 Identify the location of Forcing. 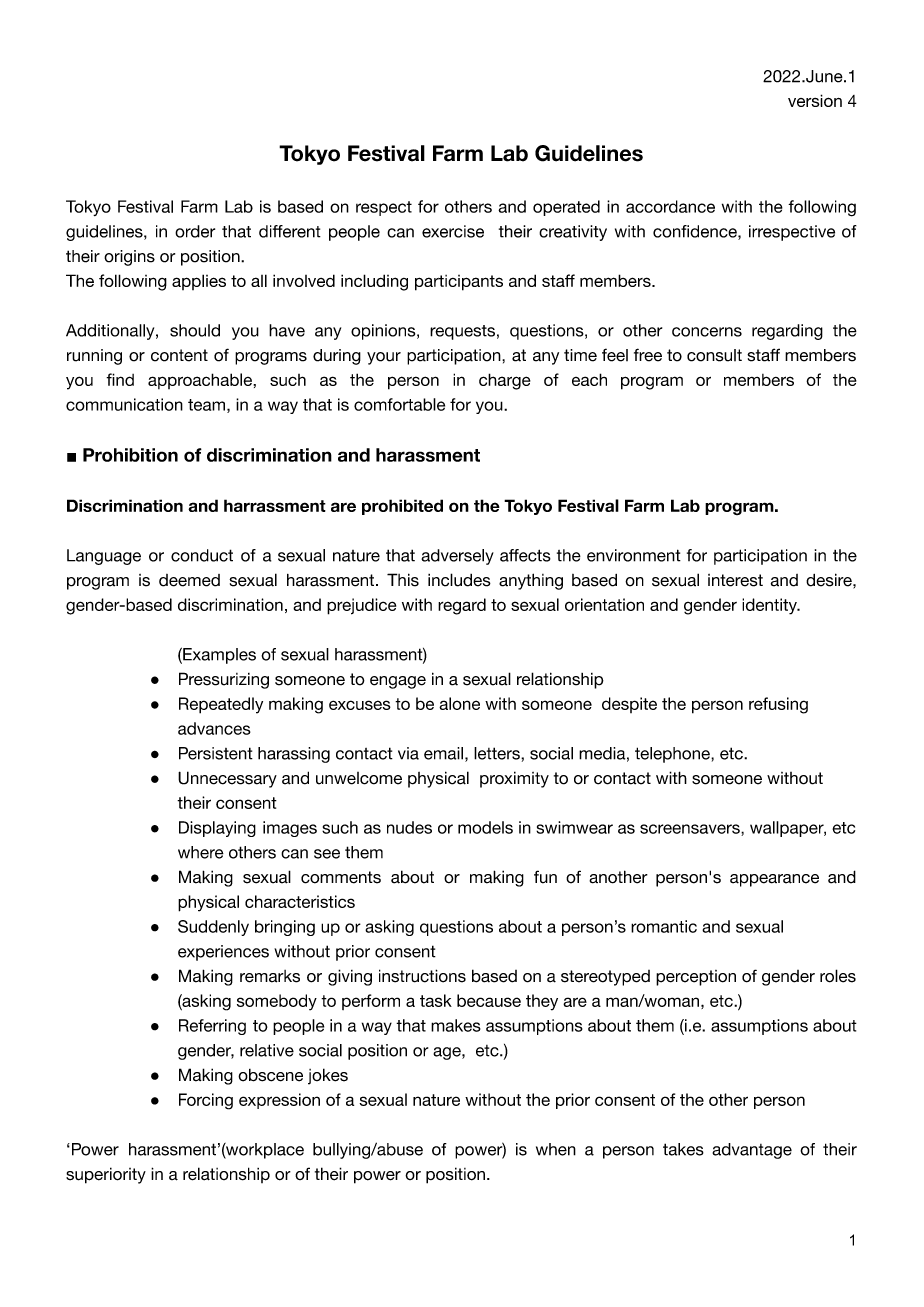
(206, 1101).
